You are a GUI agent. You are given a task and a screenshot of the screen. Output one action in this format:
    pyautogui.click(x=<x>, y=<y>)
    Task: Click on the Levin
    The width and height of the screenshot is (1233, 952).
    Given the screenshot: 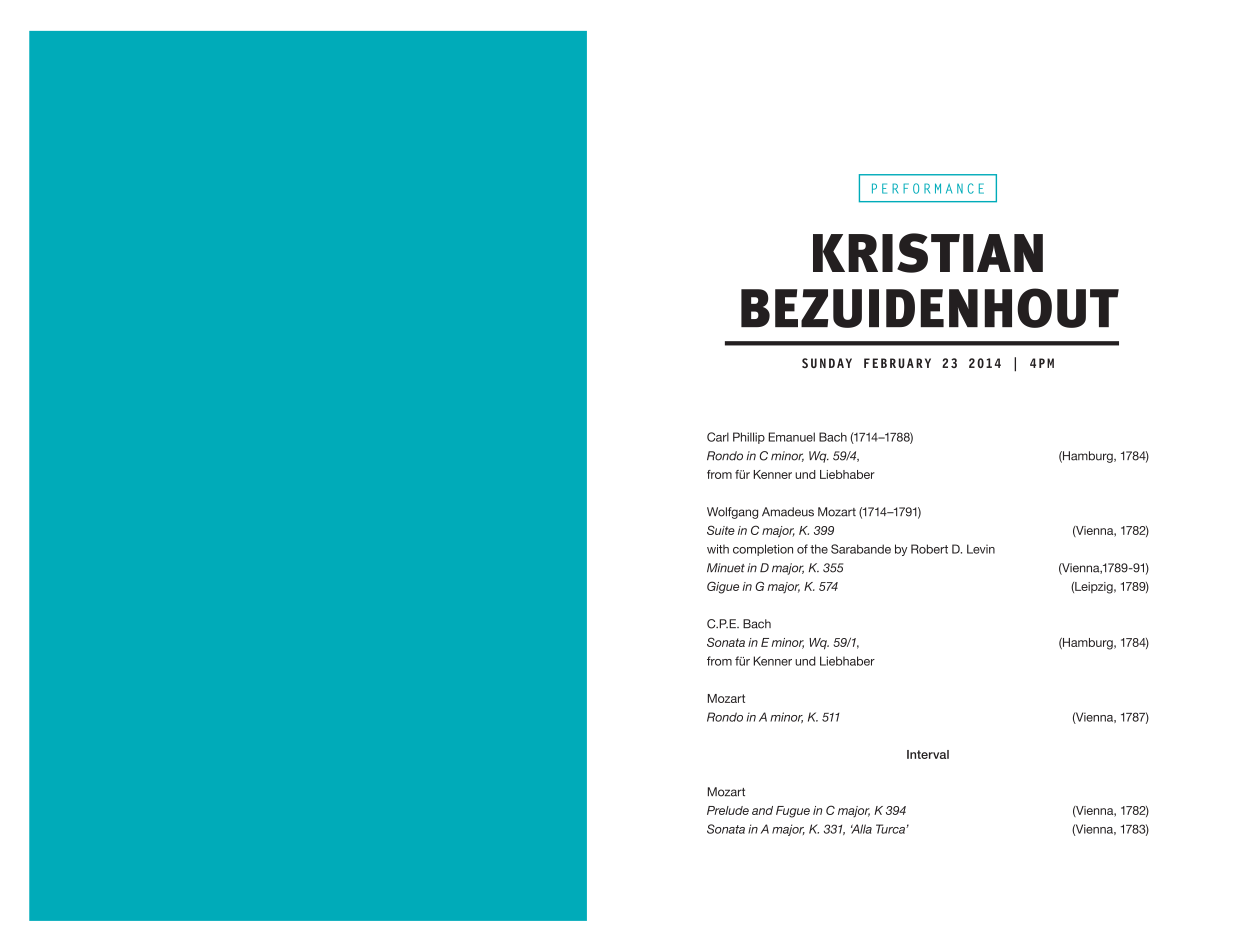 What is the action you would take?
    pyautogui.click(x=981, y=549)
